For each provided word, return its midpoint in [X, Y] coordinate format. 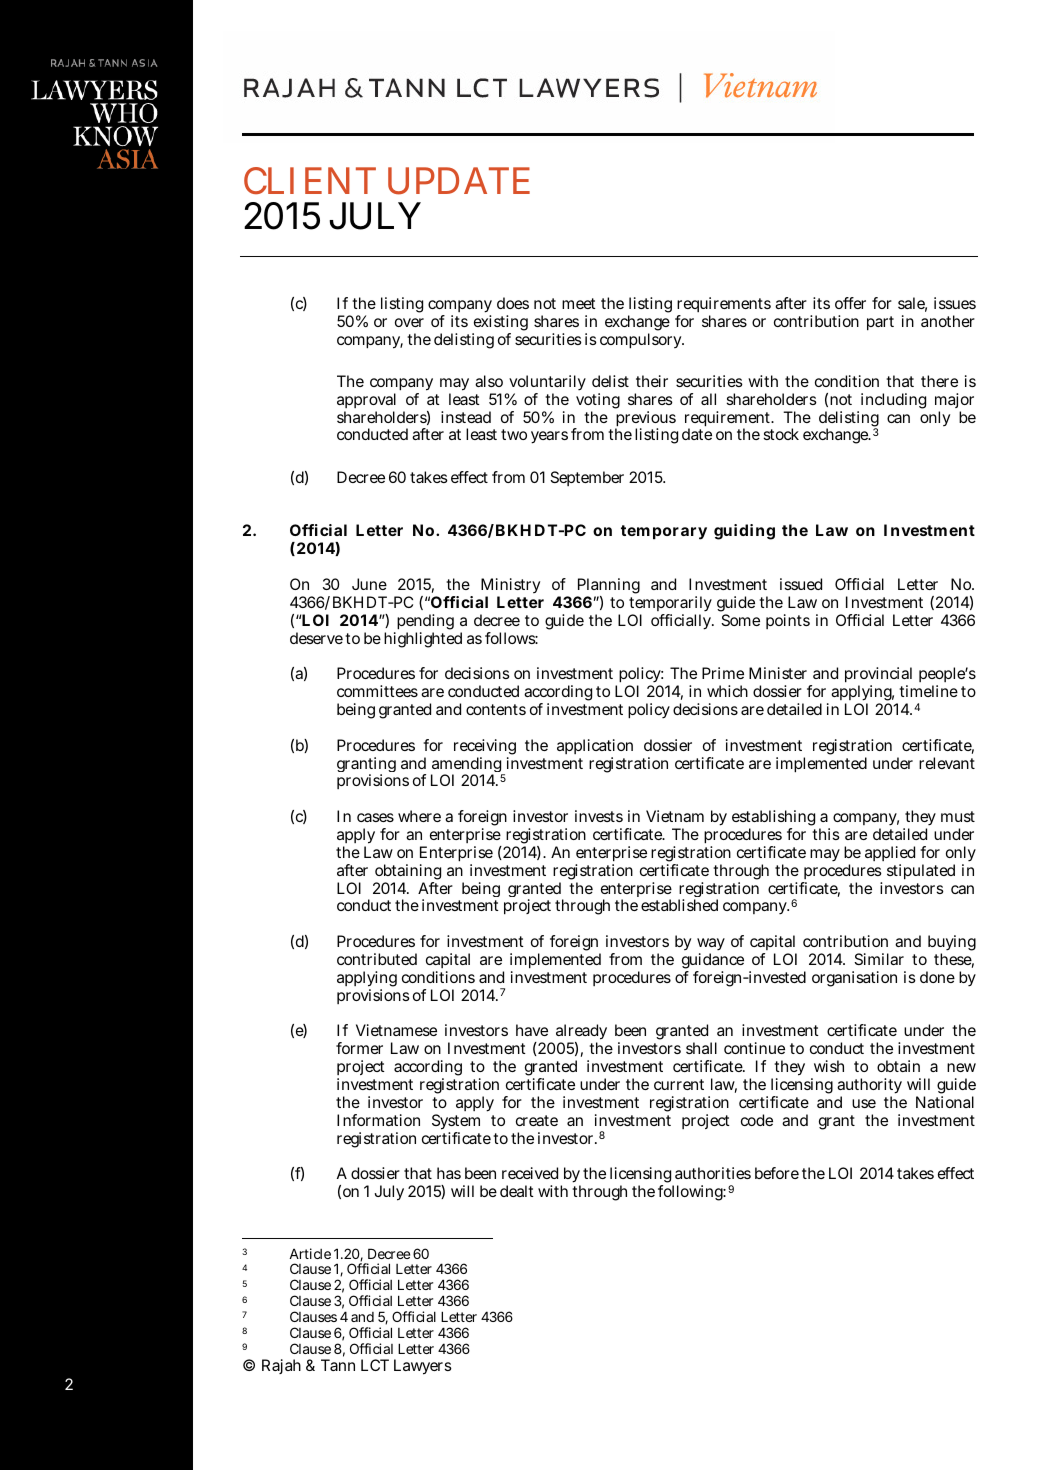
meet [579, 303]
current [679, 1084]
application [595, 748]
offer [850, 303]
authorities [713, 1173]
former [359, 1048]
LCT [375, 1365]
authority [869, 1087]
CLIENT [310, 180]
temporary [664, 532]
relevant [947, 763]
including [893, 401]
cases [375, 817]
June [369, 584]
